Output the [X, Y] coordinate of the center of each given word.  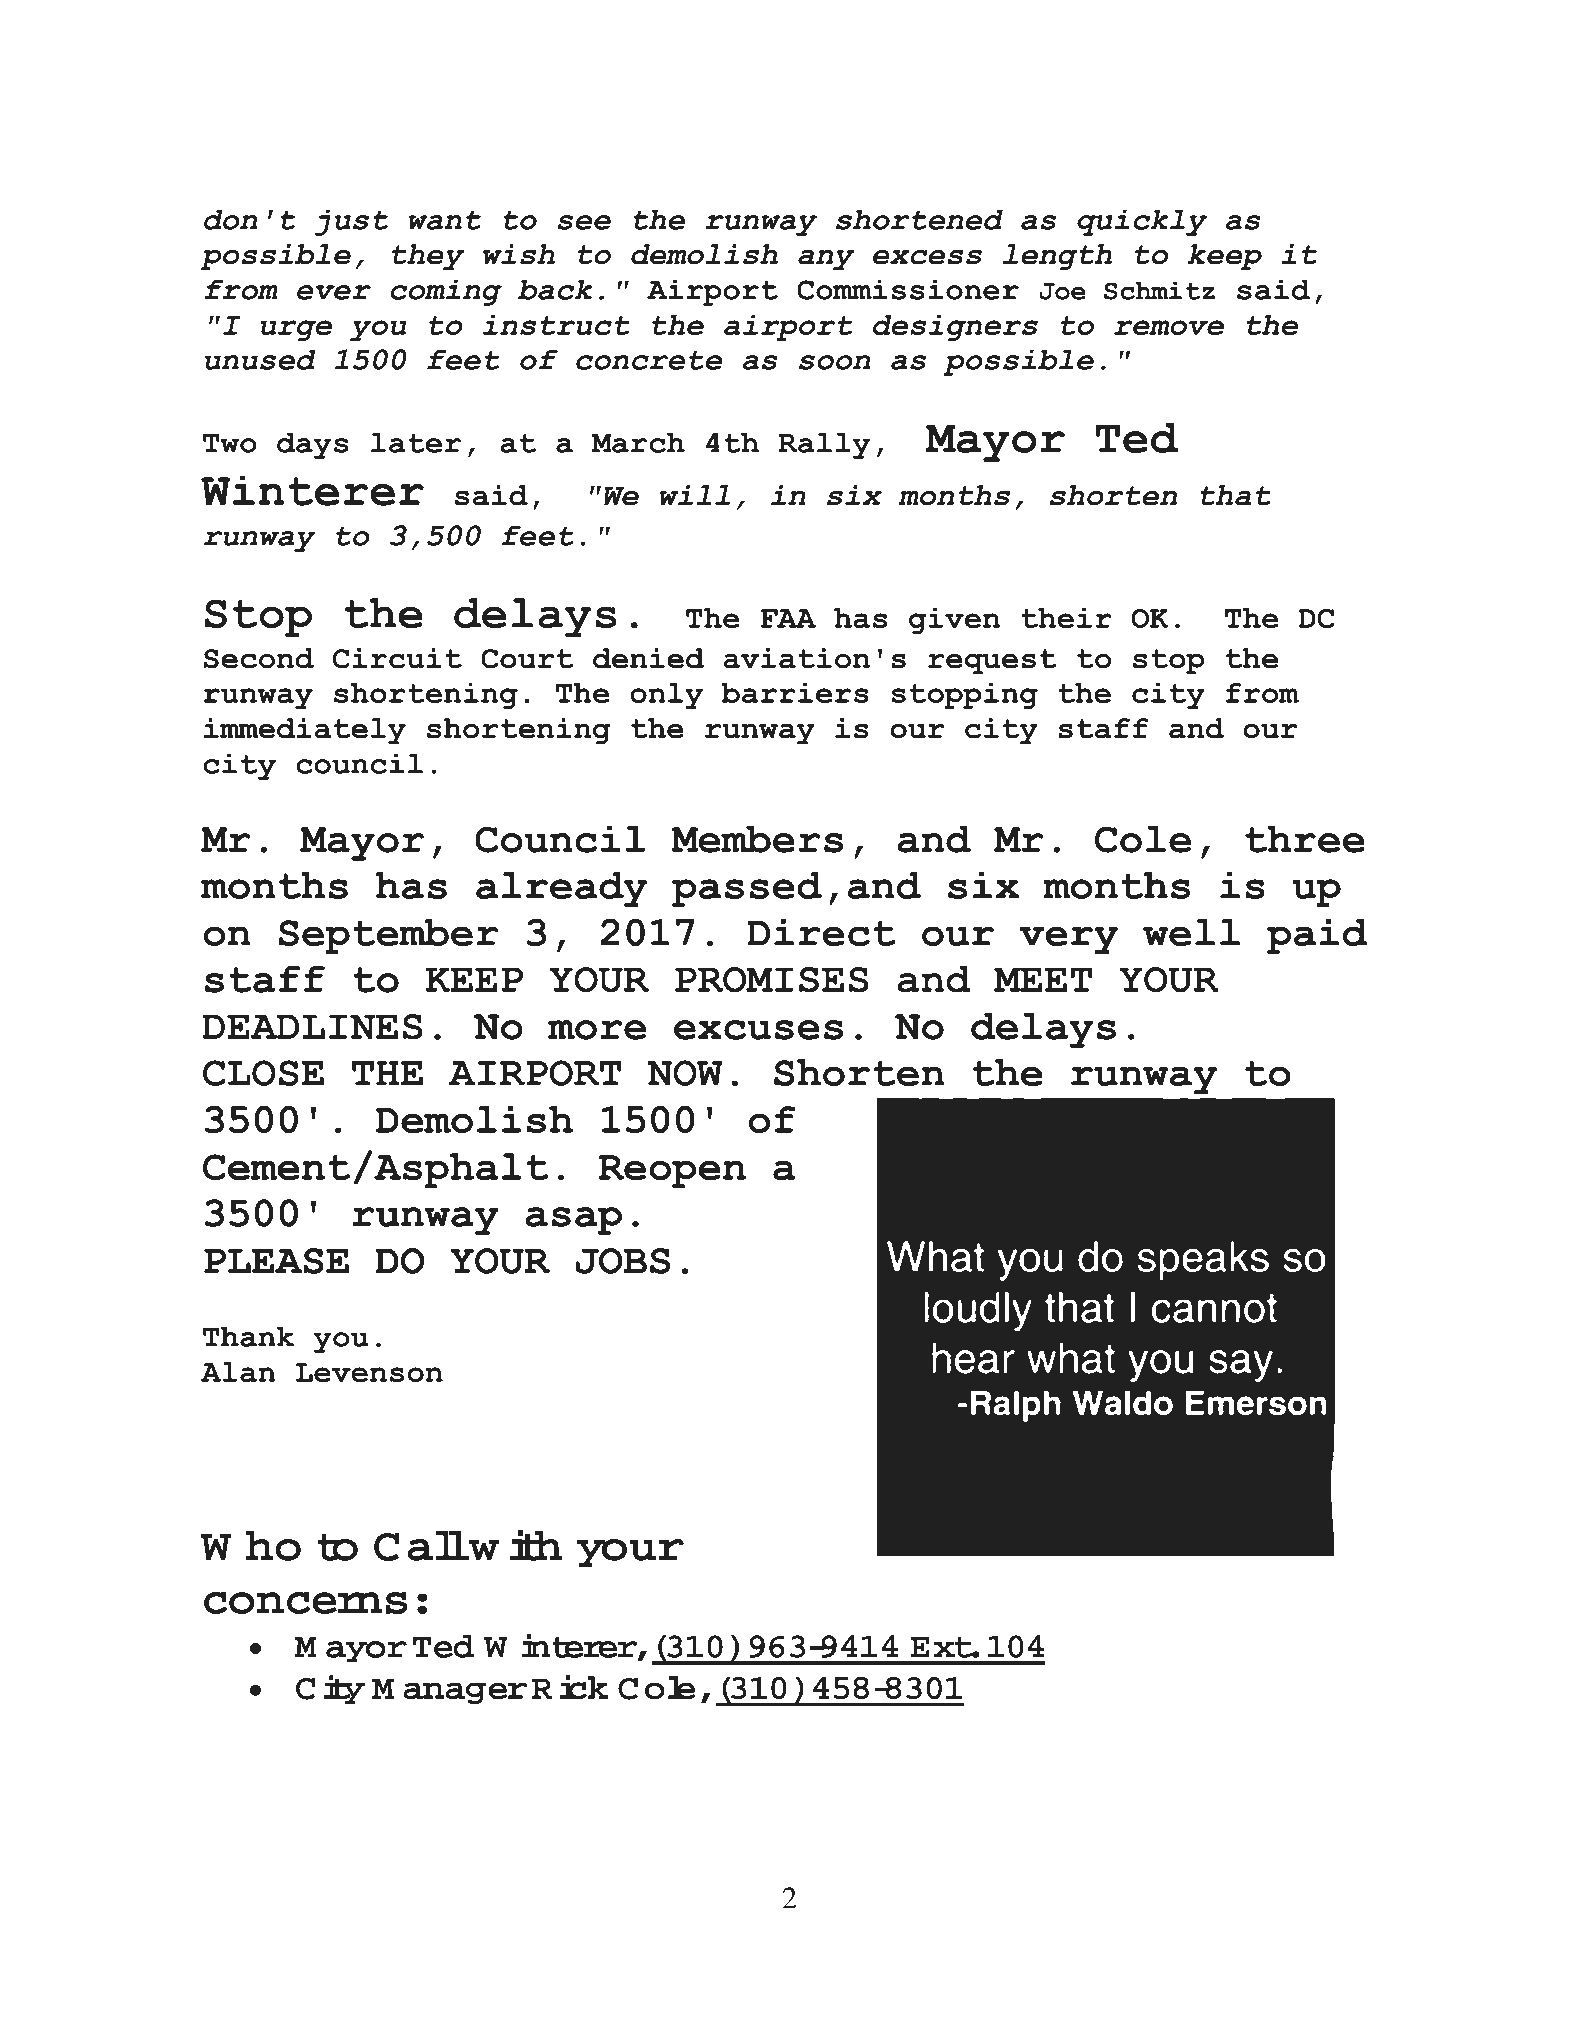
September [388, 936]
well [1191, 932]
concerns [306, 1603]
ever [334, 292]
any [826, 260]
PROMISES [772, 980]
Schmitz [1159, 291]
